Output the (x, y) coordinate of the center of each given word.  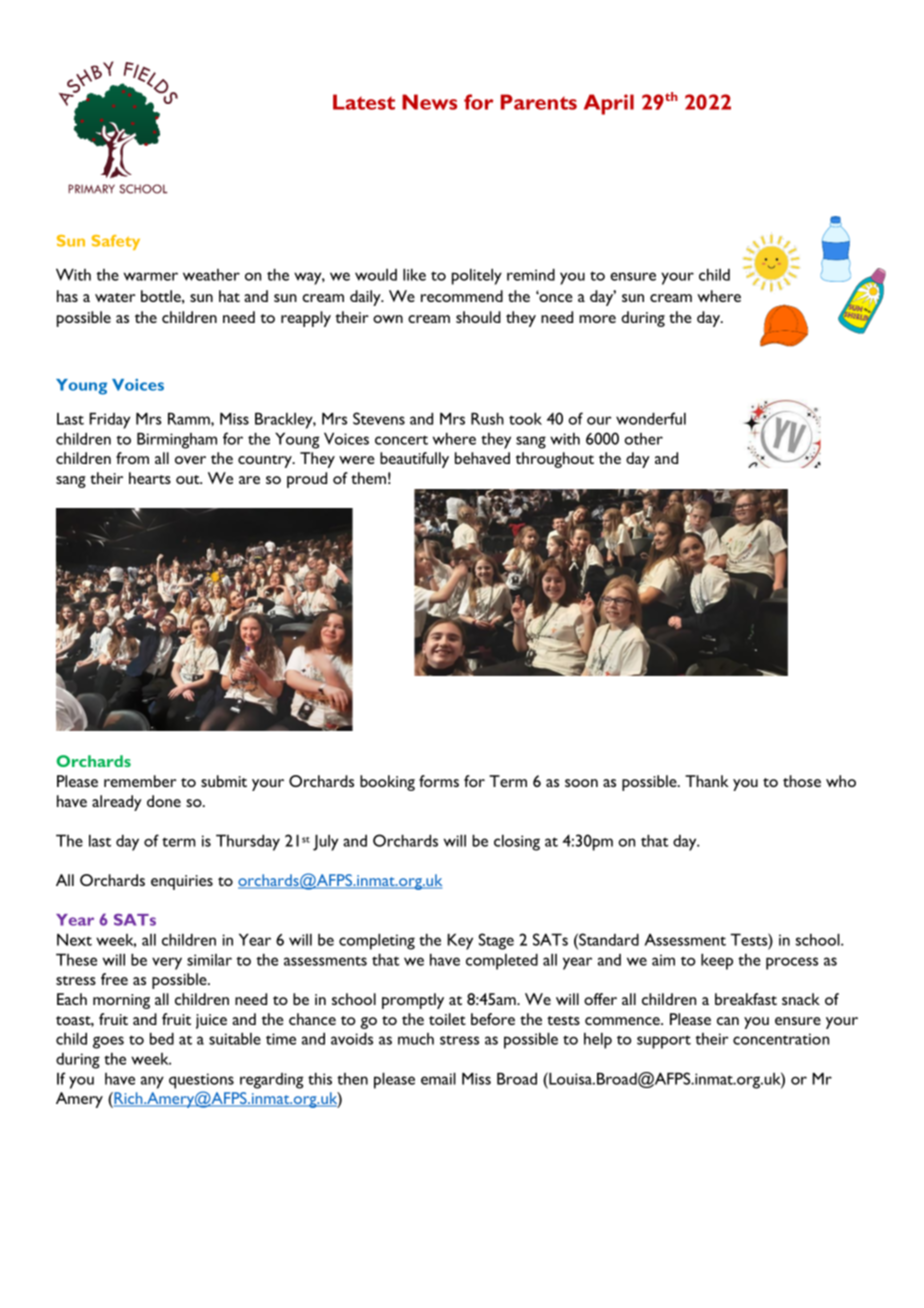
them (368, 478)
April (609, 104)
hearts (150, 478)
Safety (116, 242)
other (643, 439)
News (429, 102)
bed (162, 1038)
